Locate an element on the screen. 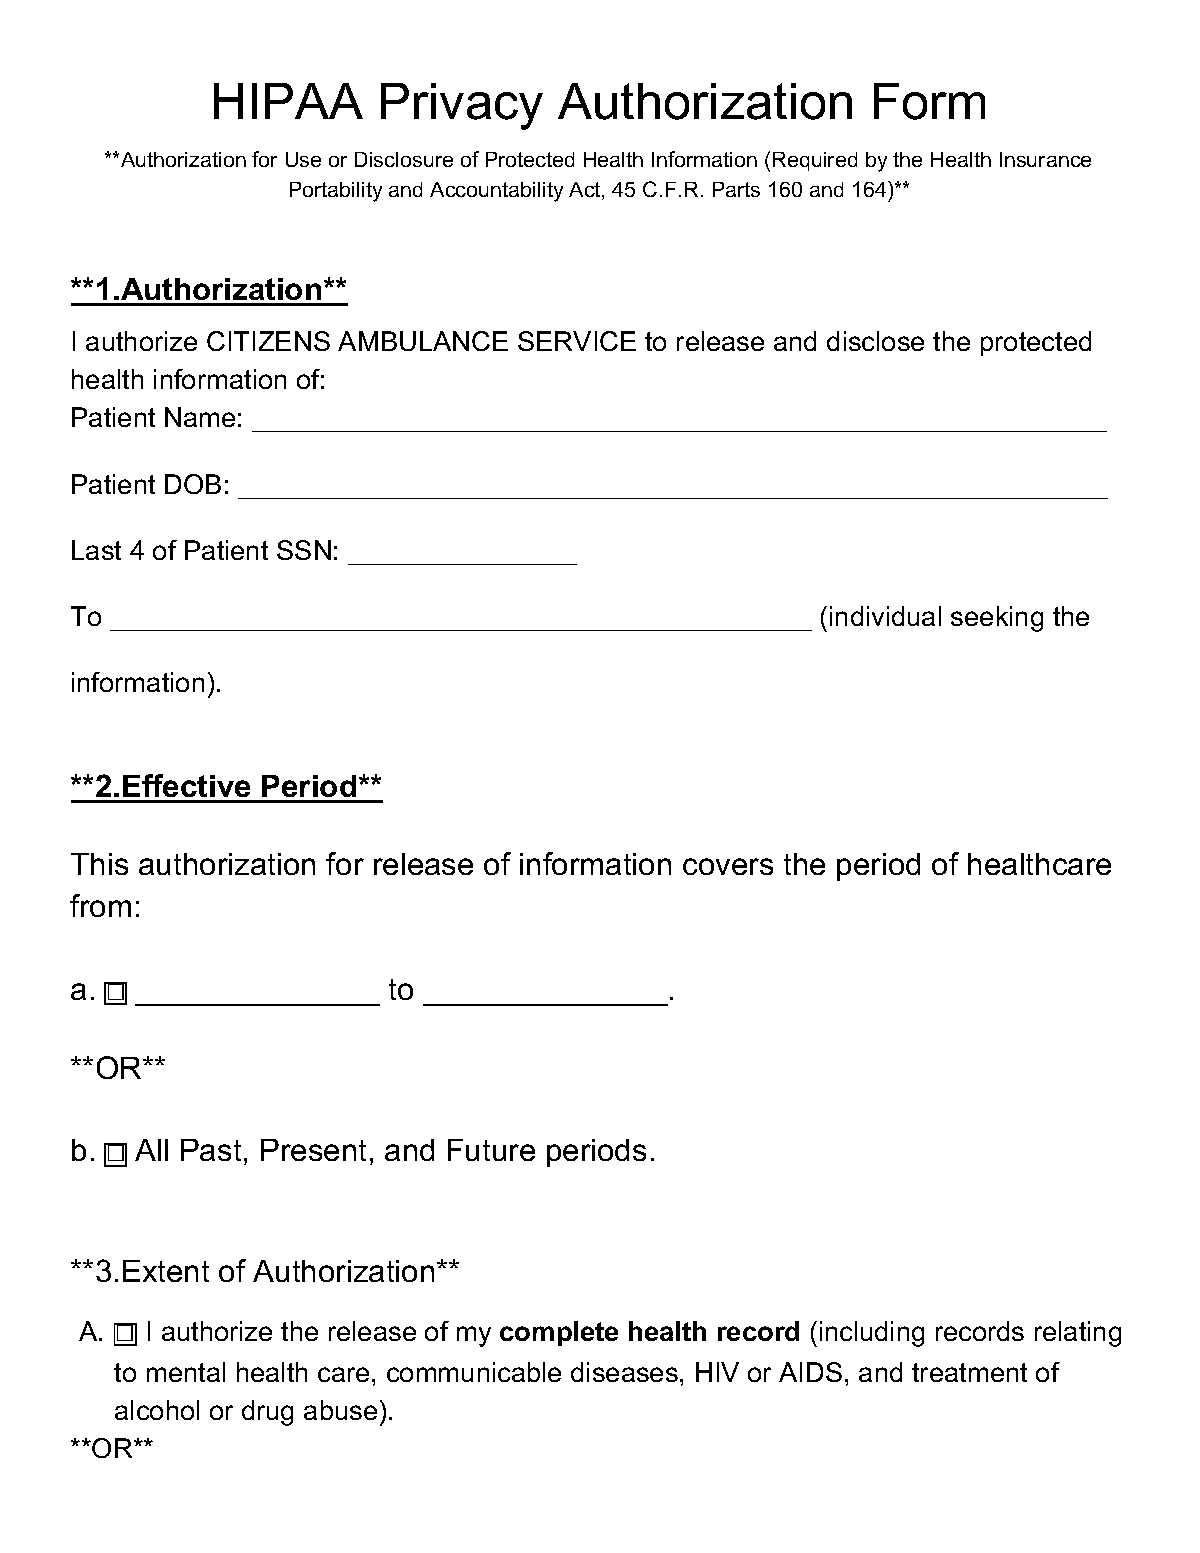  Insurance is located at coordinates (1045, 159).
